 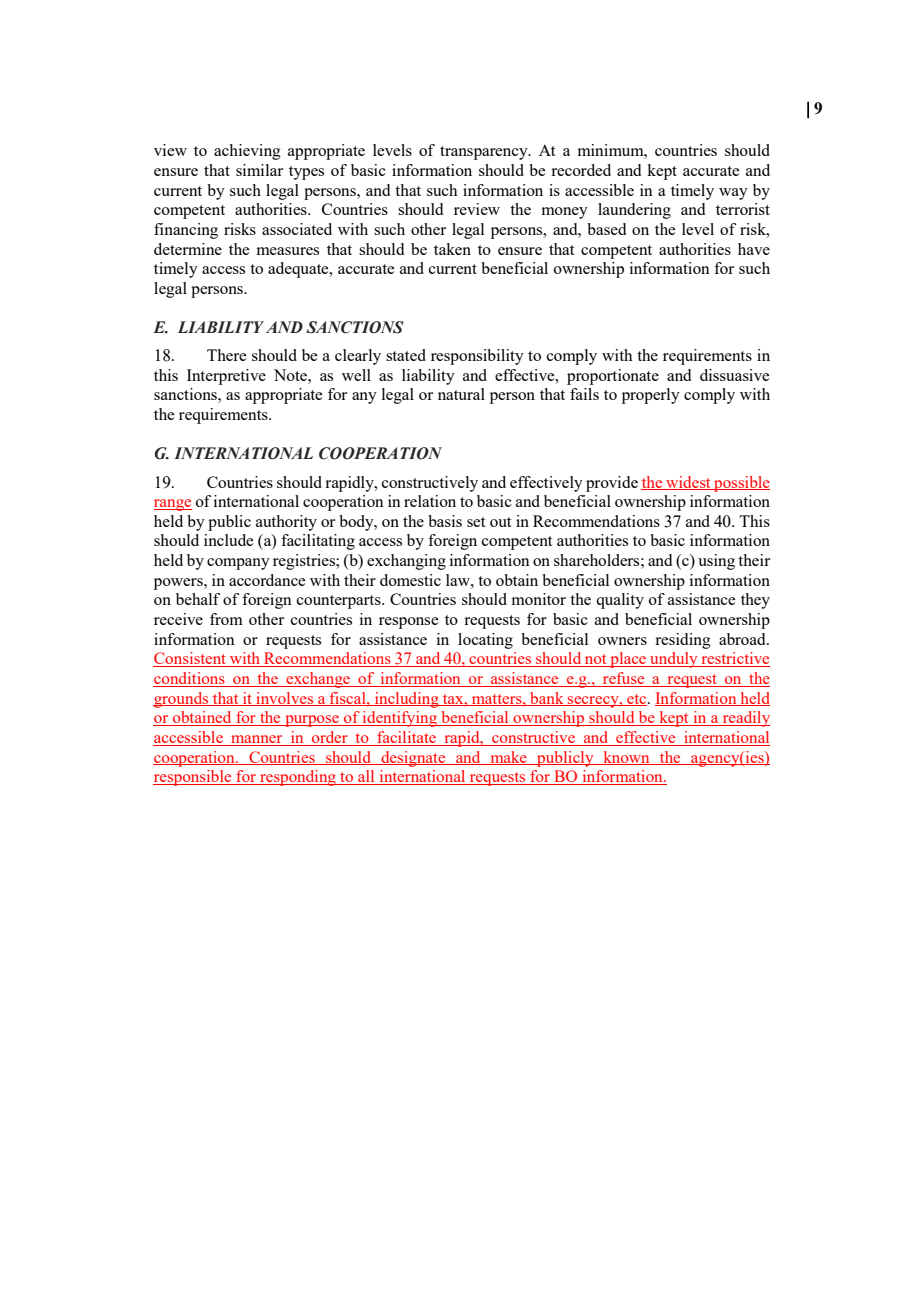 I want to click on similar, so click(x=259, y=170).
